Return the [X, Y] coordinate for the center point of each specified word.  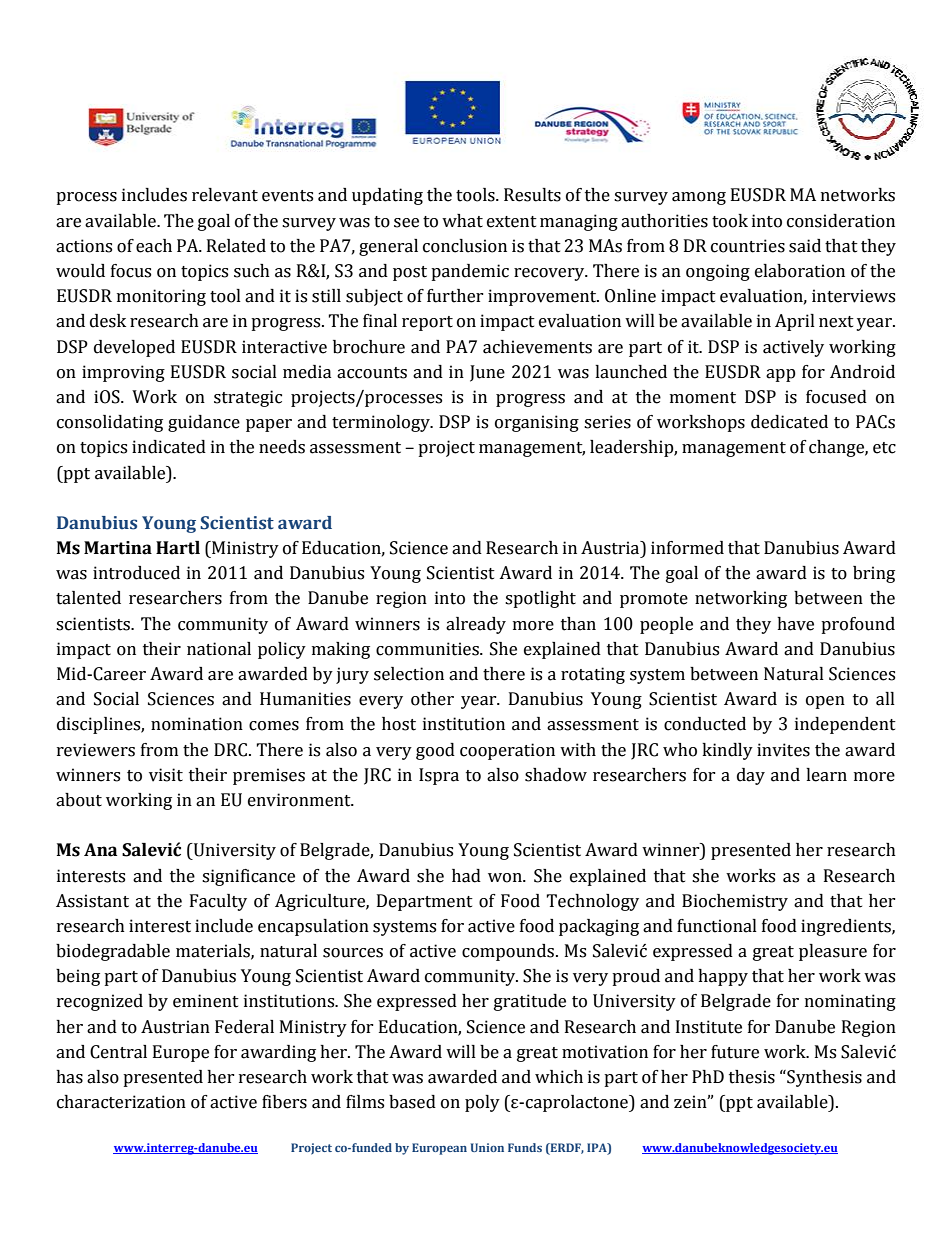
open [825, 702]
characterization [121, 1102]
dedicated [789, 422]
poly [482, 1103]
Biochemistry [735, 902]
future [735, 1052]
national [219, 649]
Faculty [218, 902]
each [154, 246]
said [805, 246]
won [506, 878]
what [462, 221]
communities [428, 649]
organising [537, 423]
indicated [169, 447]
